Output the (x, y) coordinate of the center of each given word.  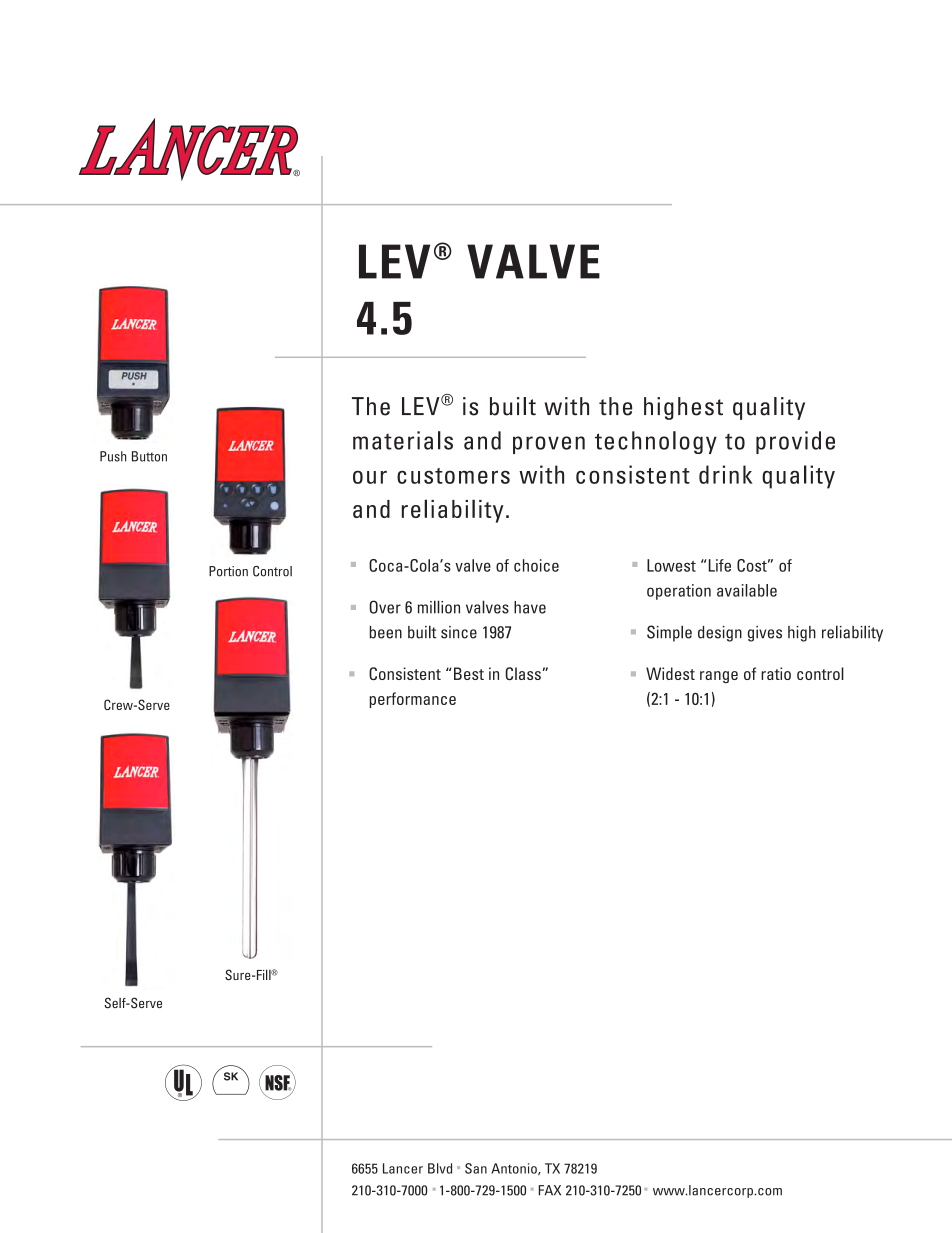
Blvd (440, 1168)
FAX (549, 1190)
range (719, 677)
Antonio (515, 1169)
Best (469, 673)
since (459, 632)
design (720, 634)
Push (113, 456)
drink (726, 474)
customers (453, 476)
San (476, 1168)
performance (413, 700)
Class (524, 673)
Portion (228, 571)
